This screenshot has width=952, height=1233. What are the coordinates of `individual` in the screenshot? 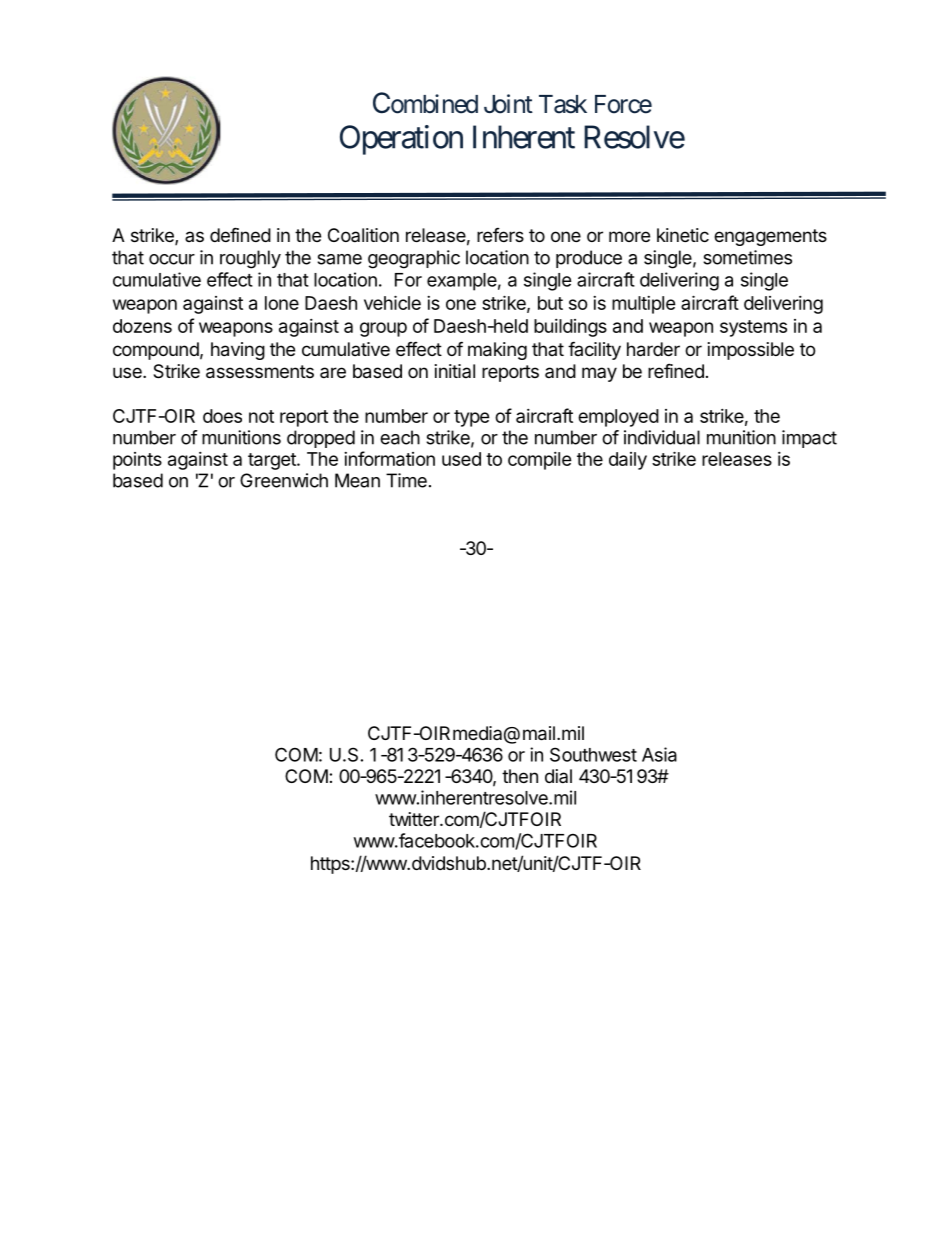 It's located at (662, 437).
